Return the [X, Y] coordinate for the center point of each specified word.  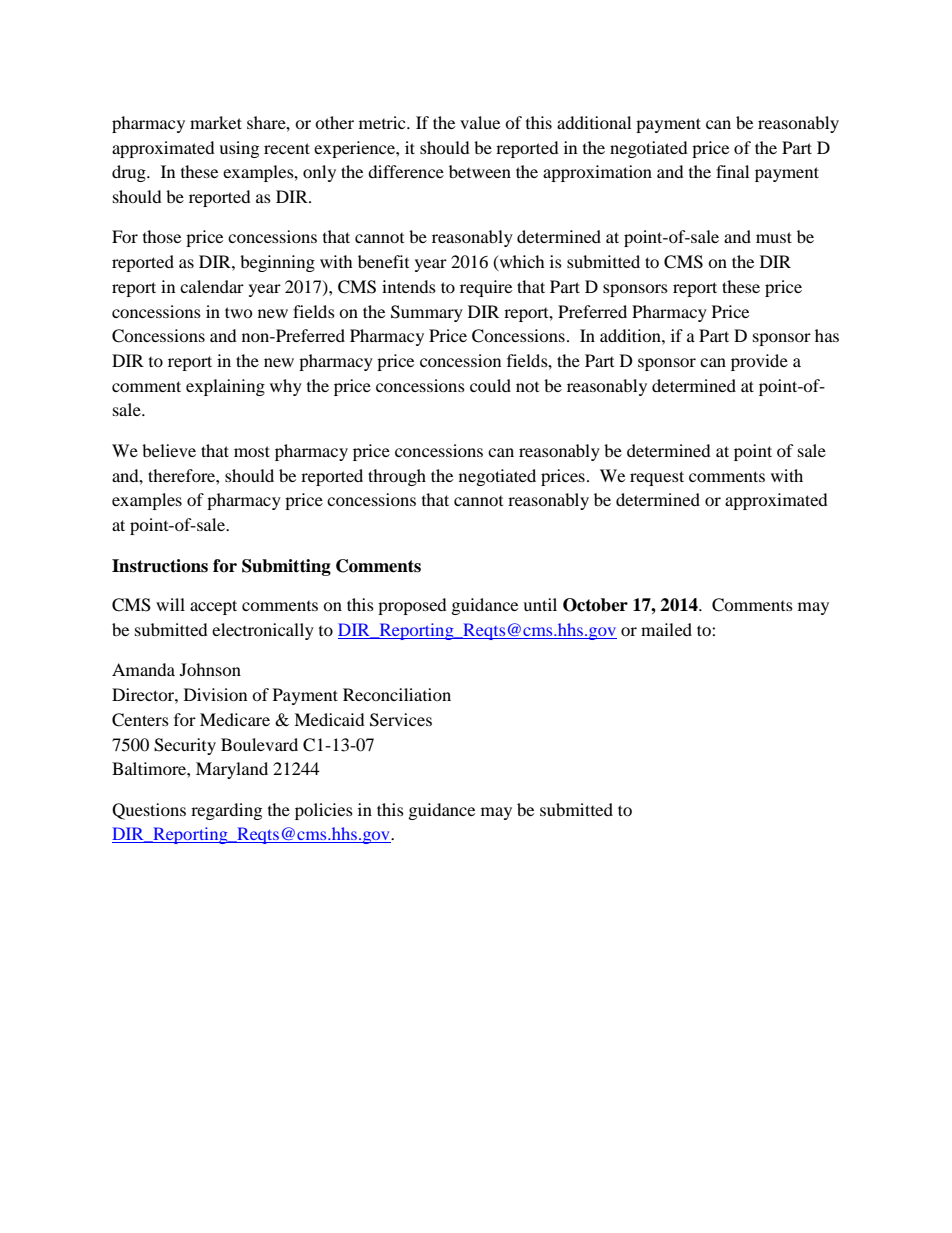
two [239, 312]
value [480, 122]
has [827, 335]
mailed [666, 629]
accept [213, 607]
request [657, 478]
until [540, 604]
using [239, 149]
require [486, 288]
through [397, 477]
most [252, 451]
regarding [226, 811]
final [732, 171]
